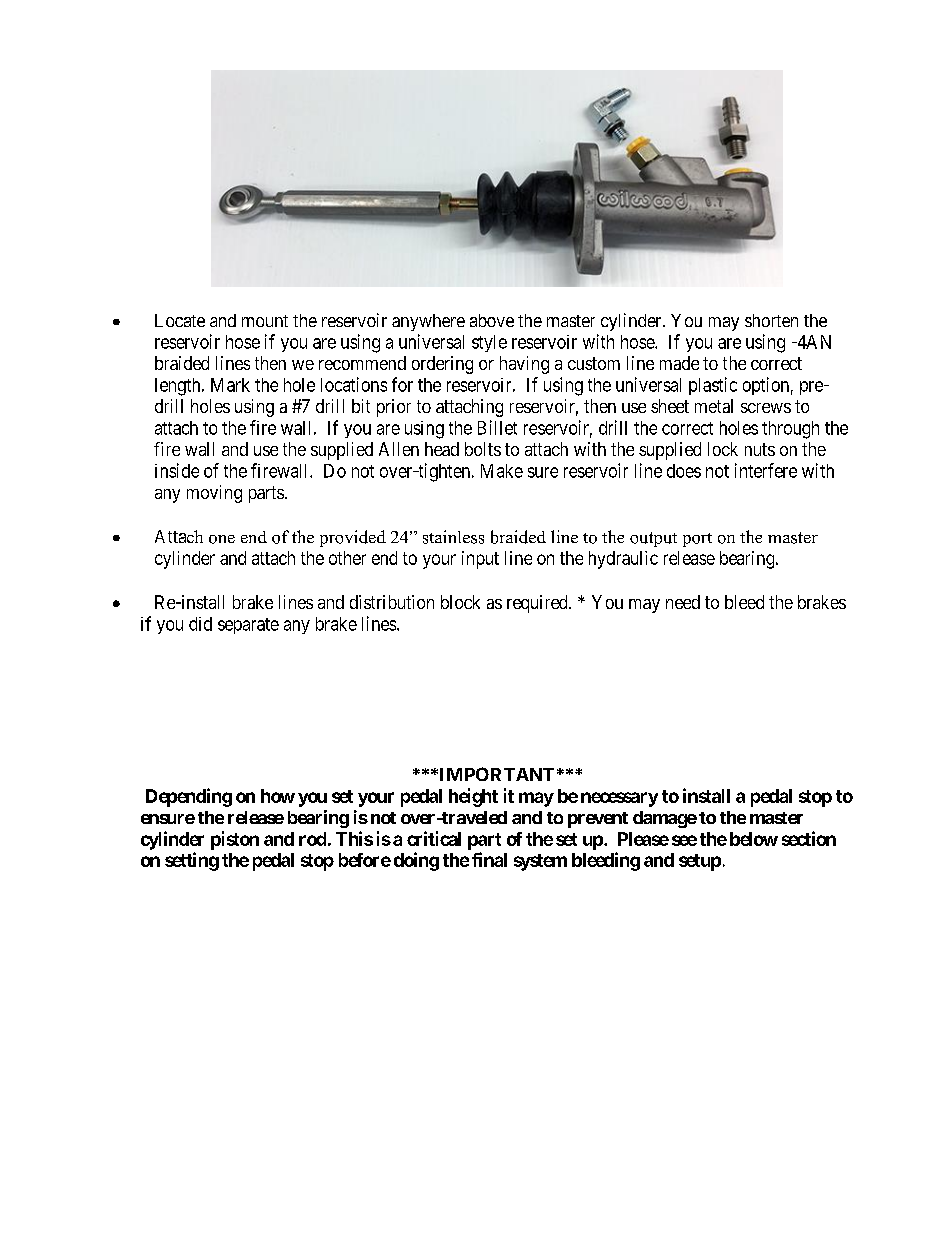  What do you see at coordinates (278, 796) in the screenshot?
I see `how` at bounding box center [278, 796].
